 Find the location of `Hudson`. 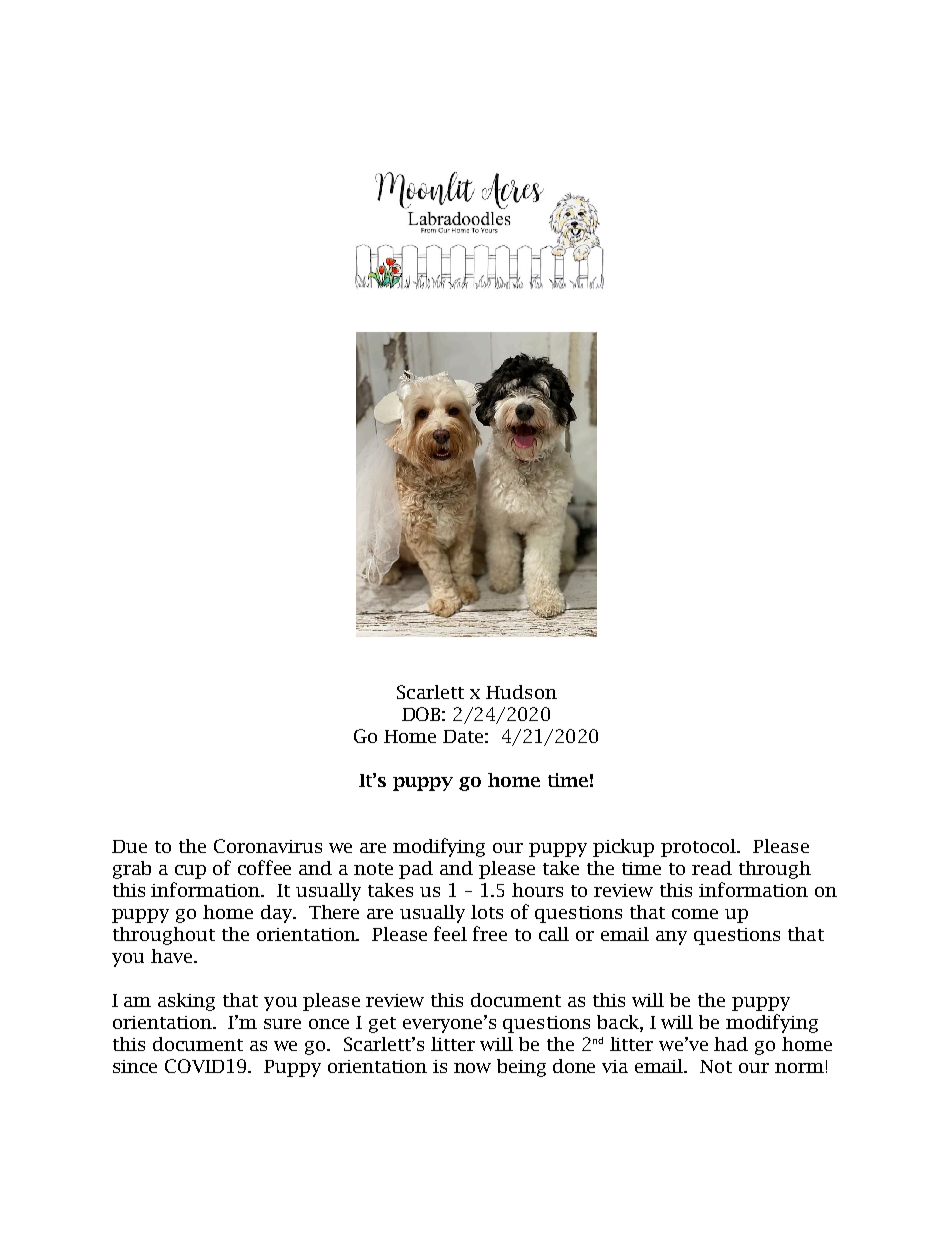

Hudson is located at coordinates (521, 692).
